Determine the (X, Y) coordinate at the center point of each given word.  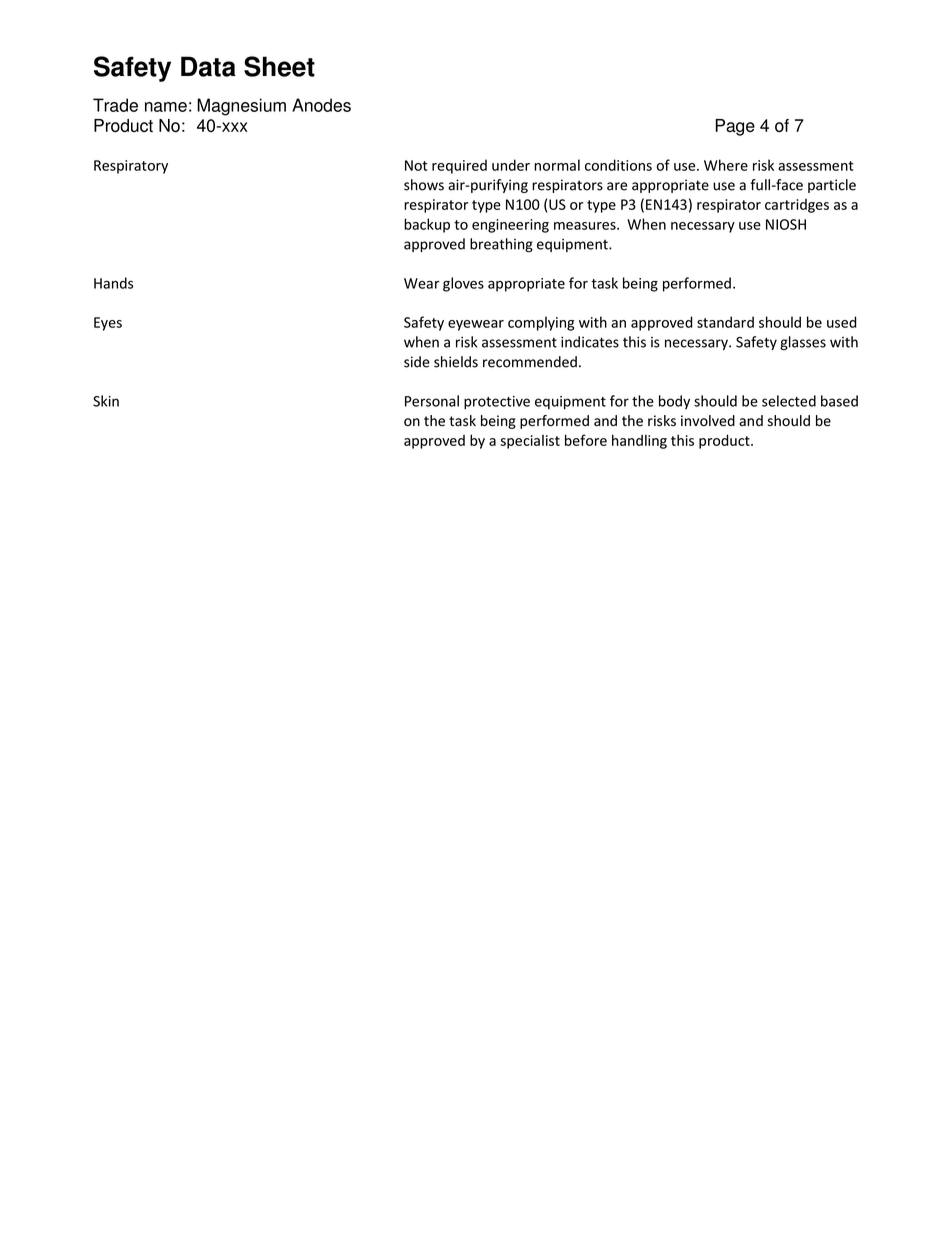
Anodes (321, 105)
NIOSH (786, 224)
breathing (501, 245)
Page (735, 127)
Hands (113, 283)
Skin (106, 401)
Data (208, 66)
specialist (530, 442)
